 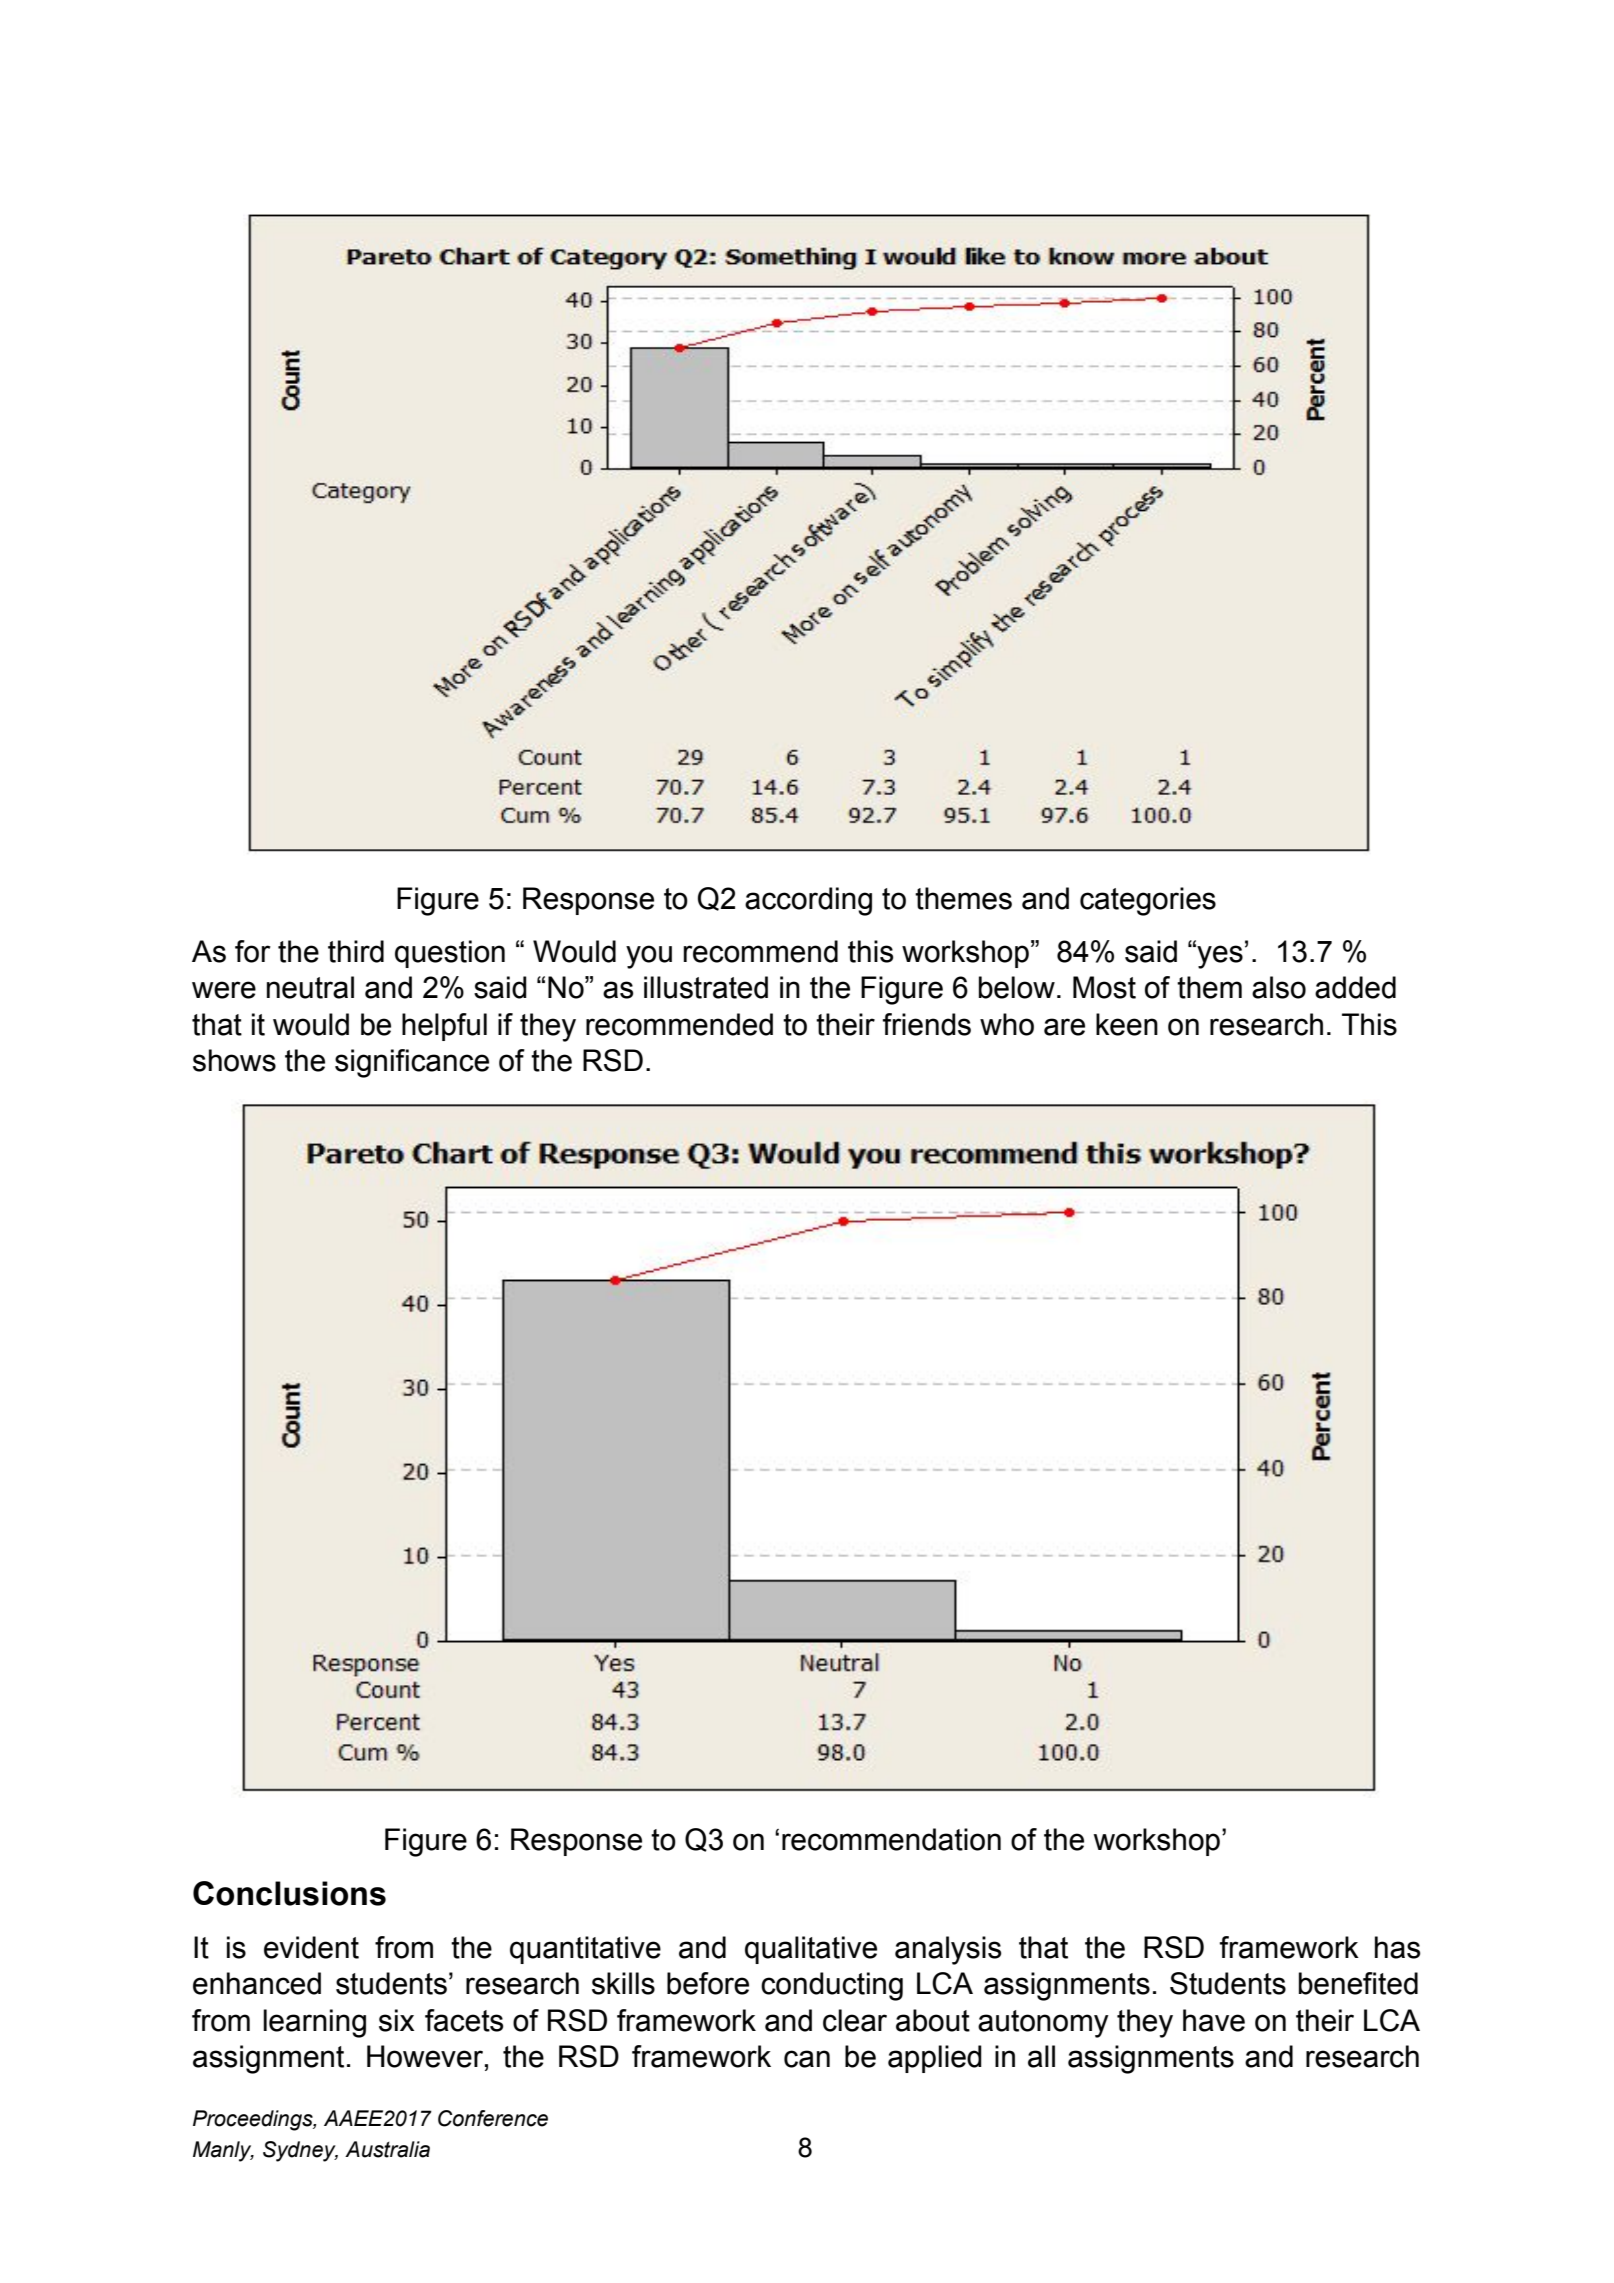 What do you see at coordinates (289, 1893) in the screenshot?
I see `Conclusions` at bounding box center [289, 1893].
